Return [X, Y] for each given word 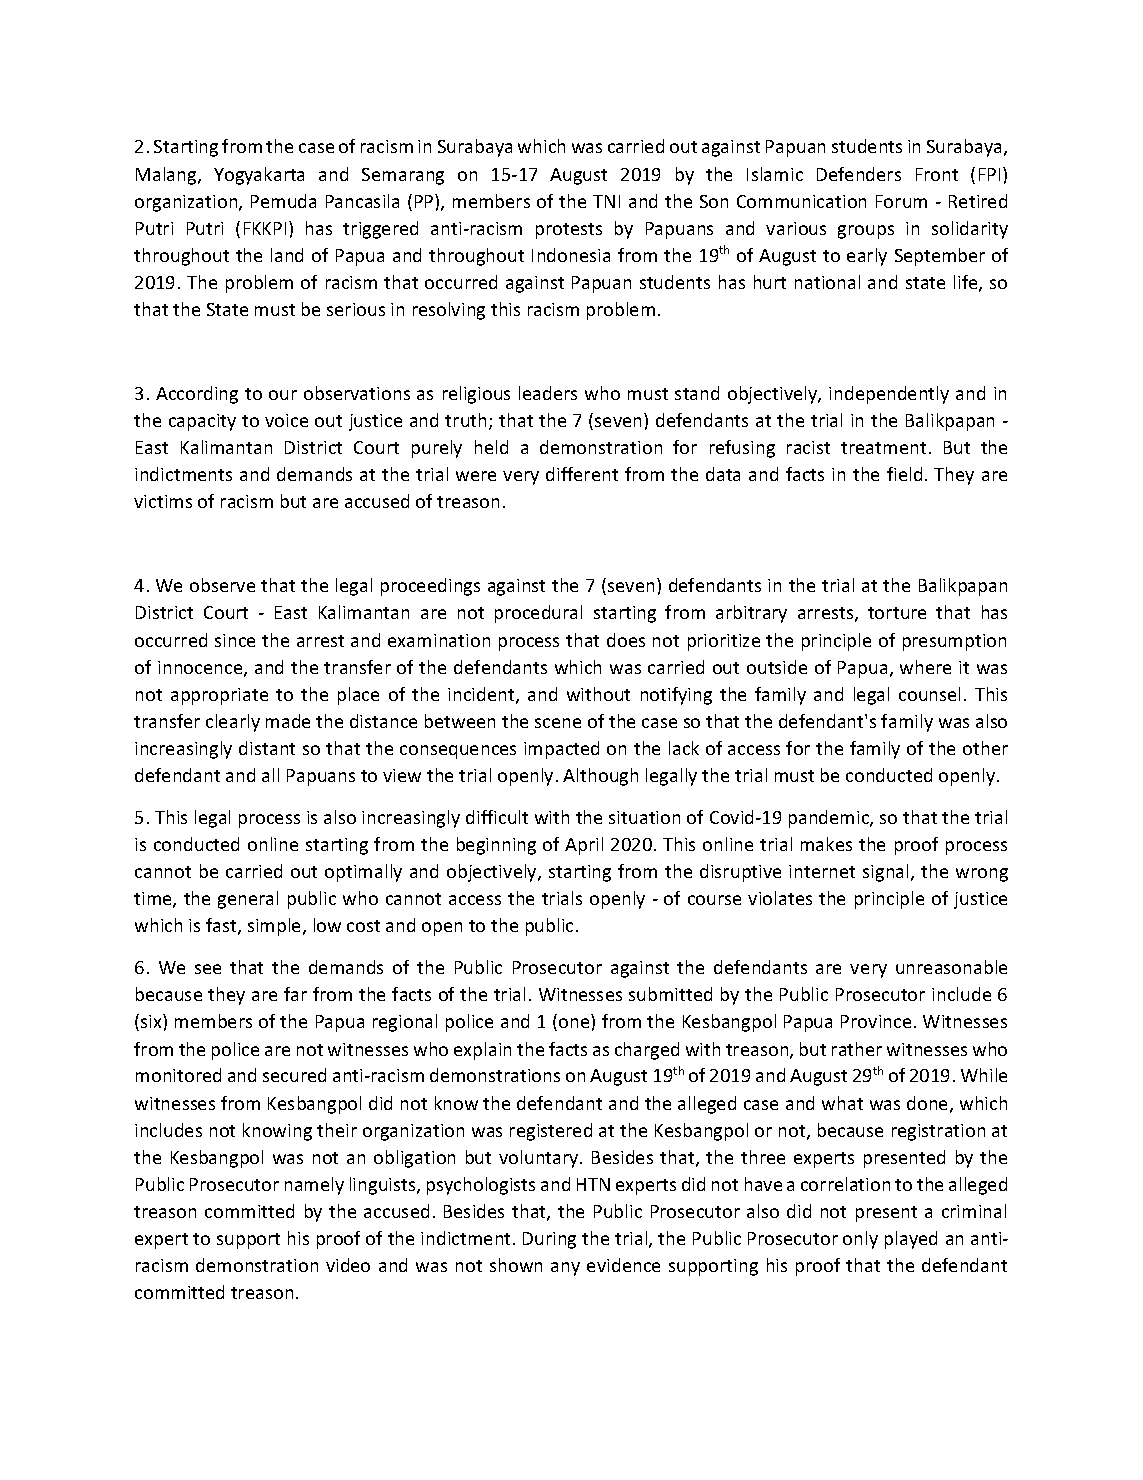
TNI [606, 201]
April [584, 846]
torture [897, 613]
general [248, 900]
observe [222, 585]
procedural [538, 614]
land [287, 255]
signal [885, 873]
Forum [901, 201]
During [549, 1240]
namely [314, 1186]
